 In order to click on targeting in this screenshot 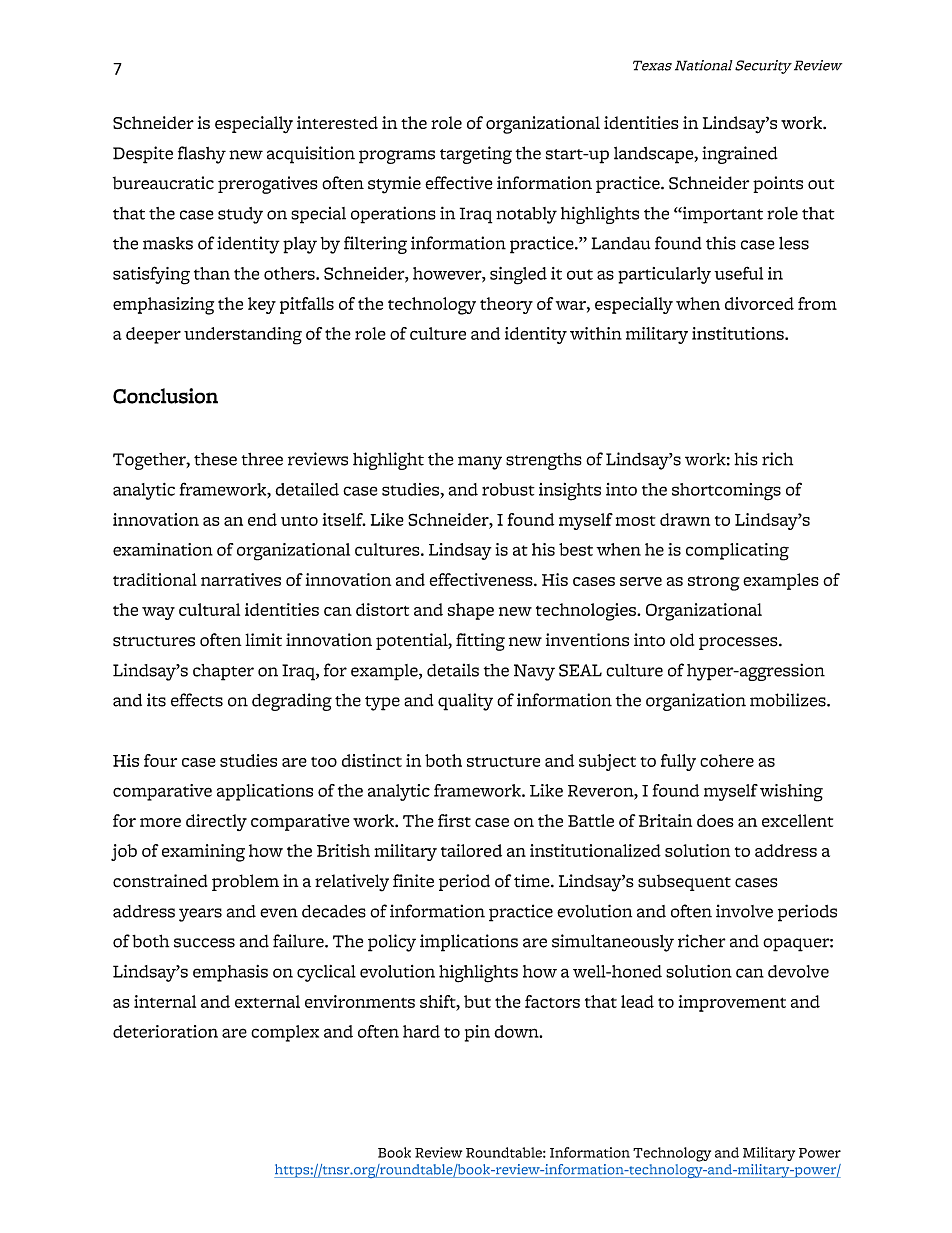, I will do `click(476, 155)`.
